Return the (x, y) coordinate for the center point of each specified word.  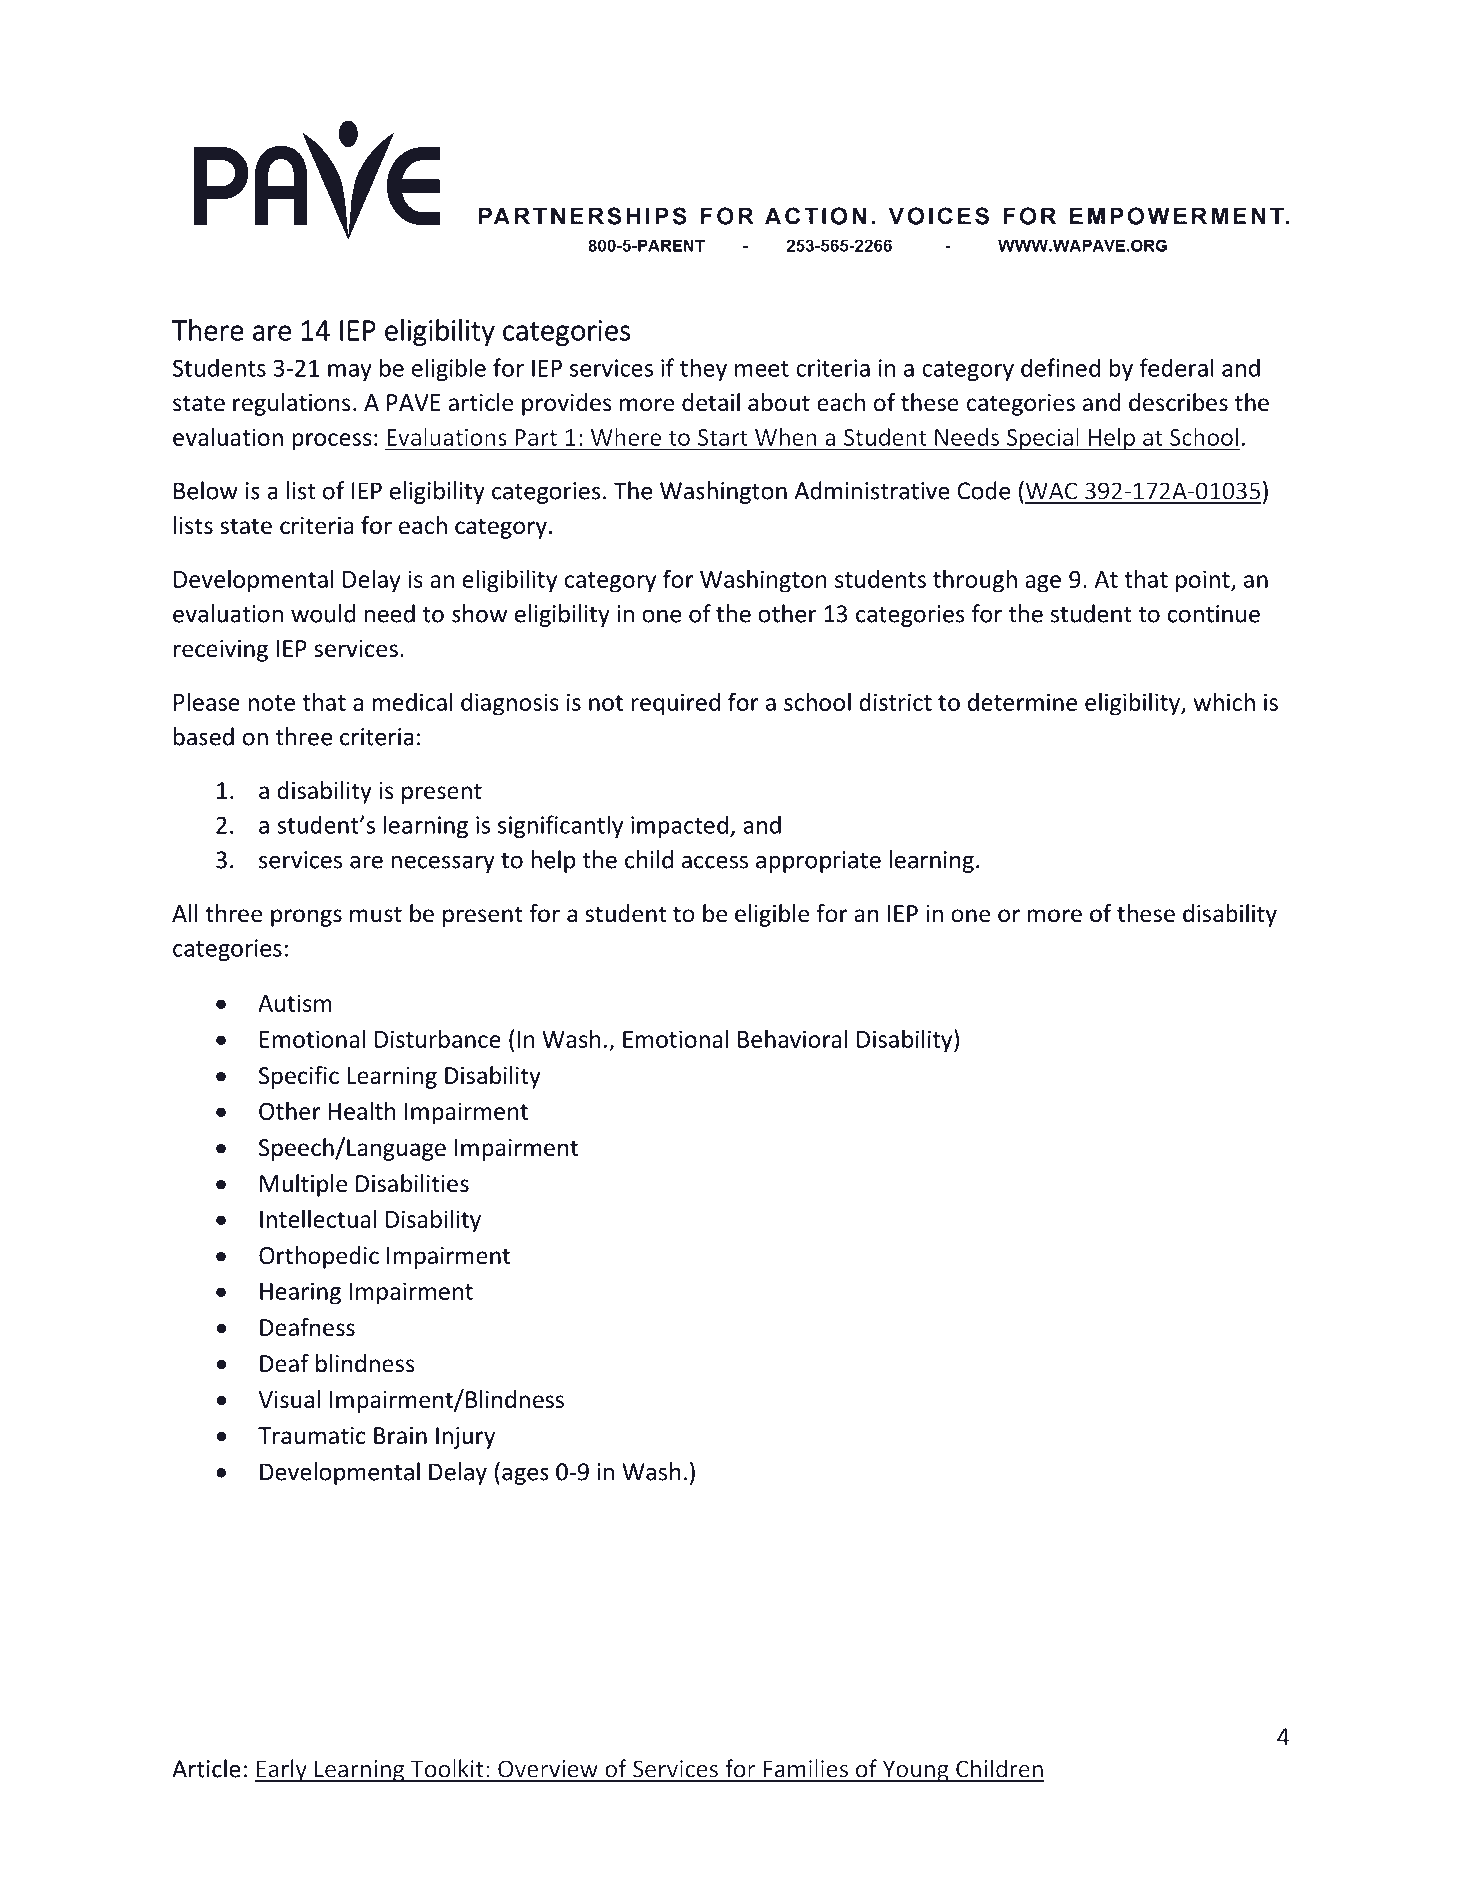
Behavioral (792, 1039)
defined (1060, 367)
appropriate (818, 862)
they (703, 369)
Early (281, 1770)
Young (915, 1771)
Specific (299, 1077)
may (350, 372)
